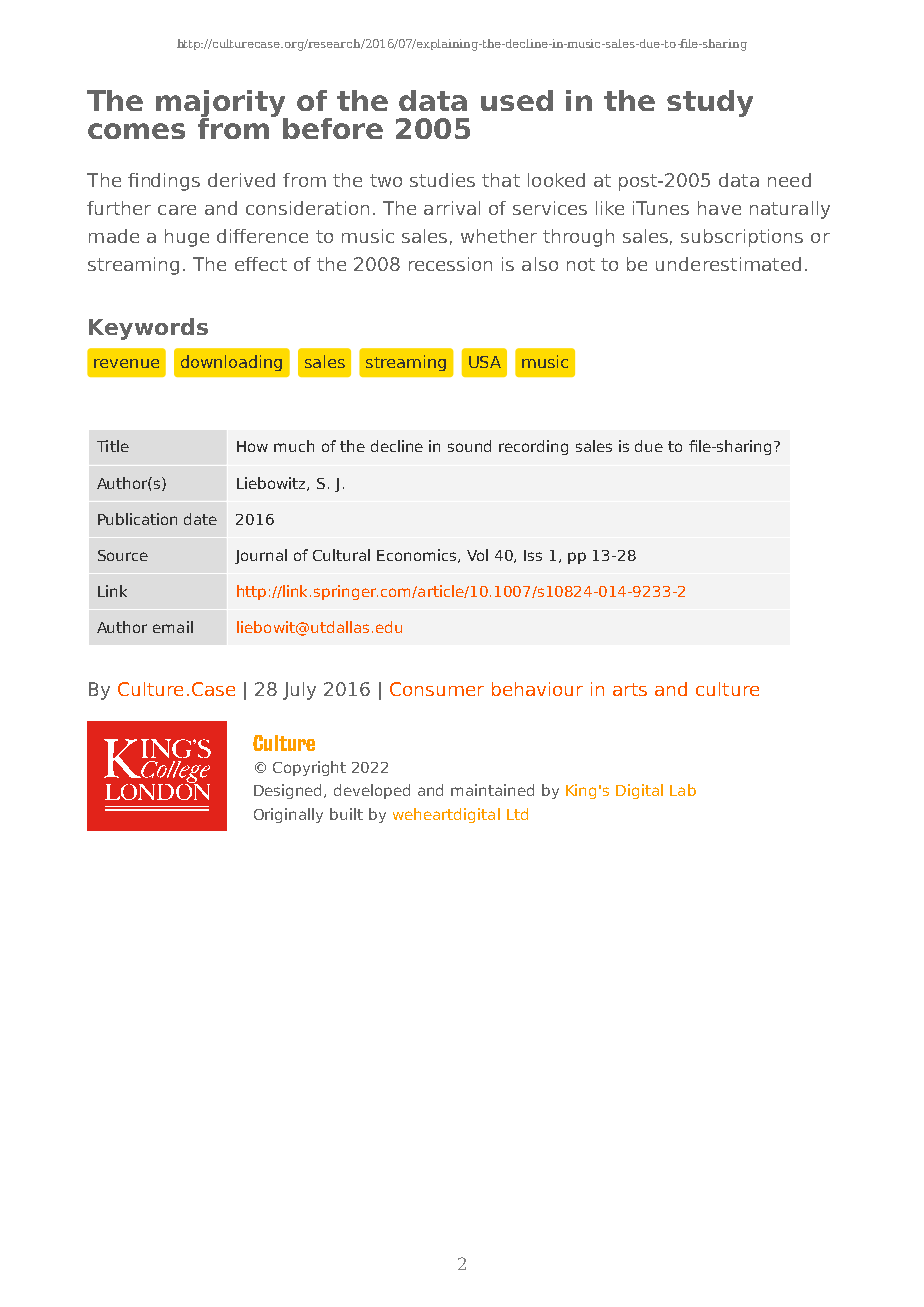  I want to click on Designed, so click(289, 791).
